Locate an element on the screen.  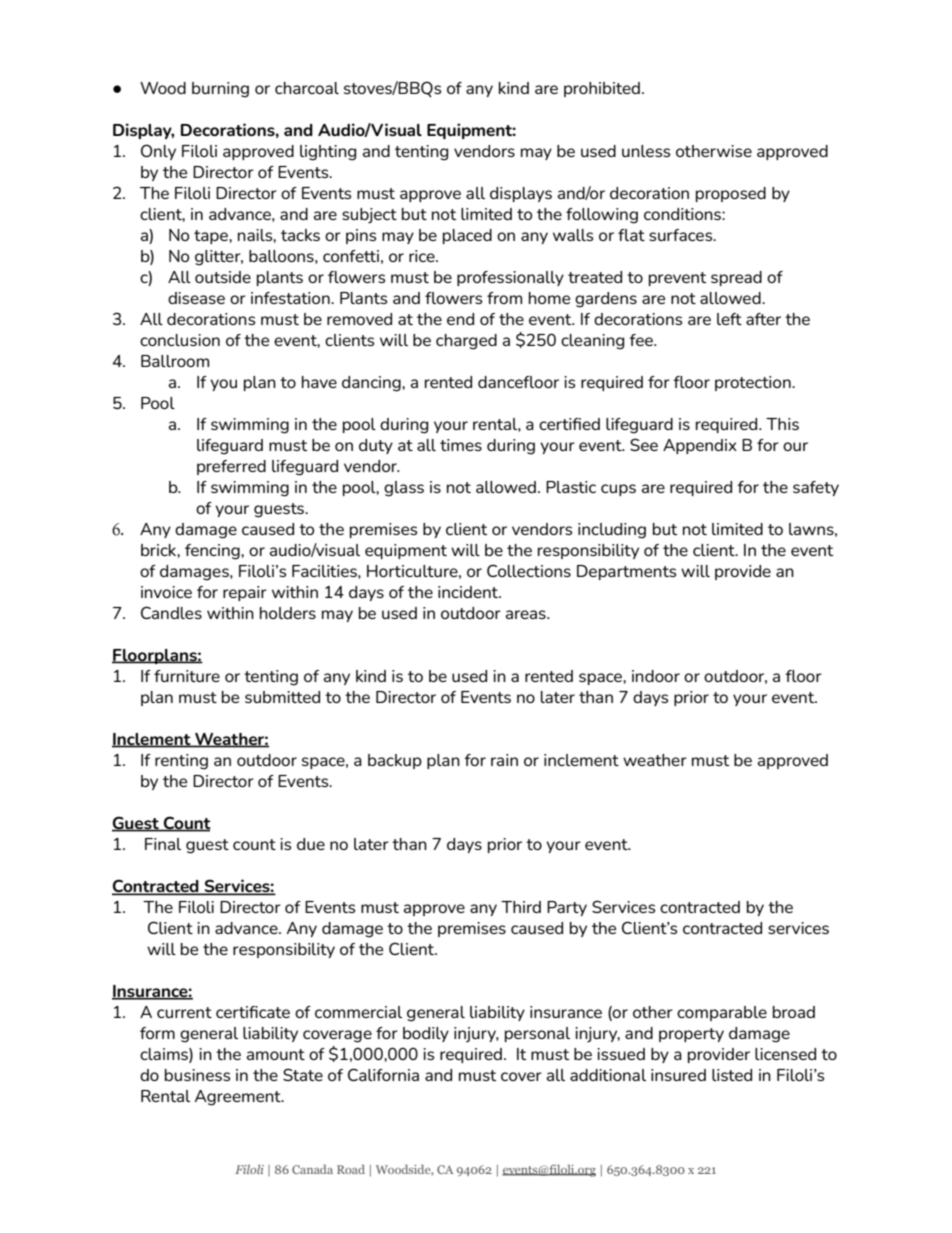
Agreement is located at coordinates (239, 1098).
